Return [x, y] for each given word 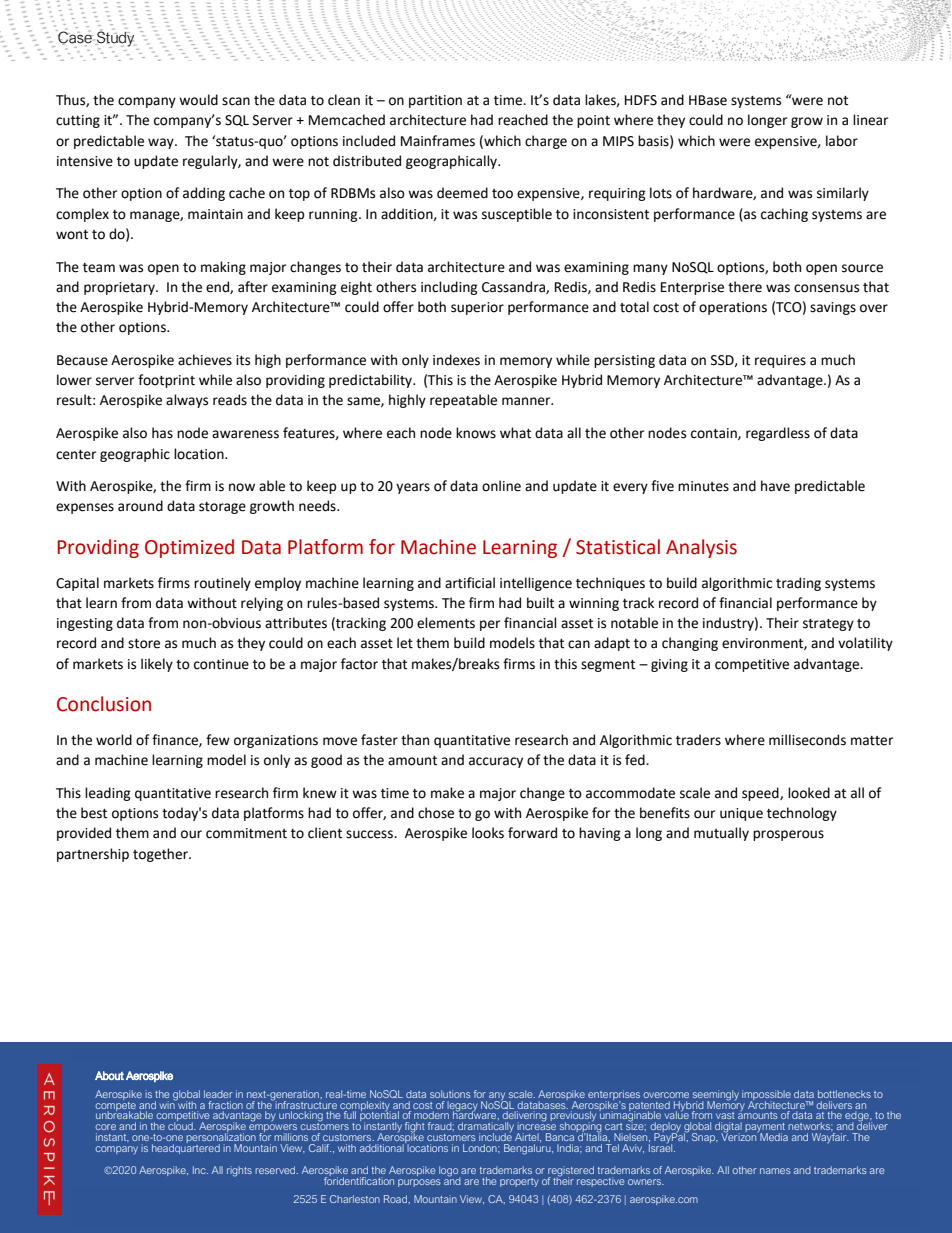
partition [435, 101]
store [144, 644]
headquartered [186, 1148]
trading [798, 584]
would [198, 100]
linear [870, 120]
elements [446, 623]
